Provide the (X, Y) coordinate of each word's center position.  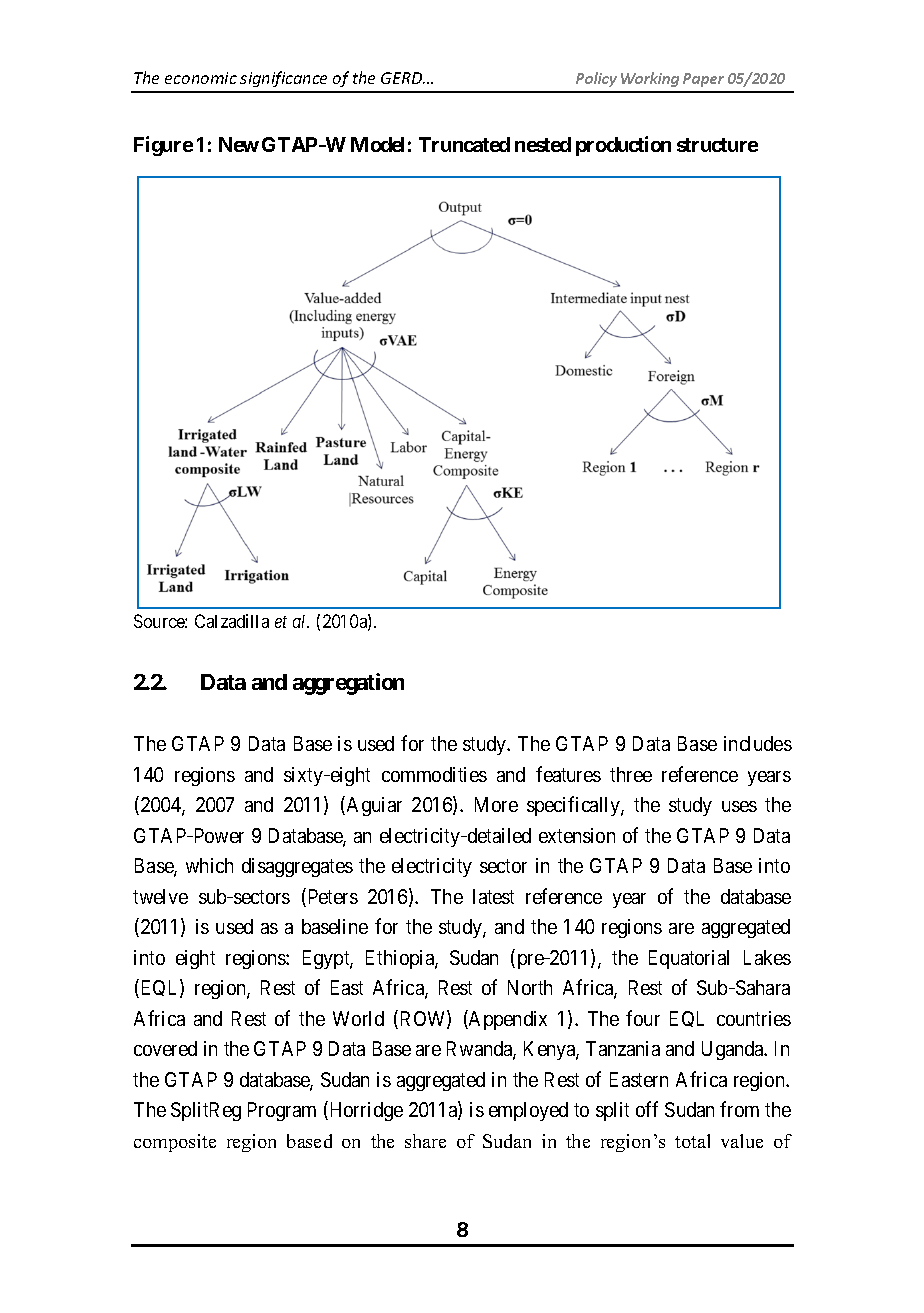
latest (493, 896)
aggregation (348, 684)
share (425, 1141)
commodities (434, 774)
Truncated (464, 144)
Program (282, 1111)
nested (543, 144)
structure (717, 145)
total (692, 1141)
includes (758, 743)
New (239, 144)
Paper (703, 80)
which (209, 865)
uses (739, 806)
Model (377, 144)
